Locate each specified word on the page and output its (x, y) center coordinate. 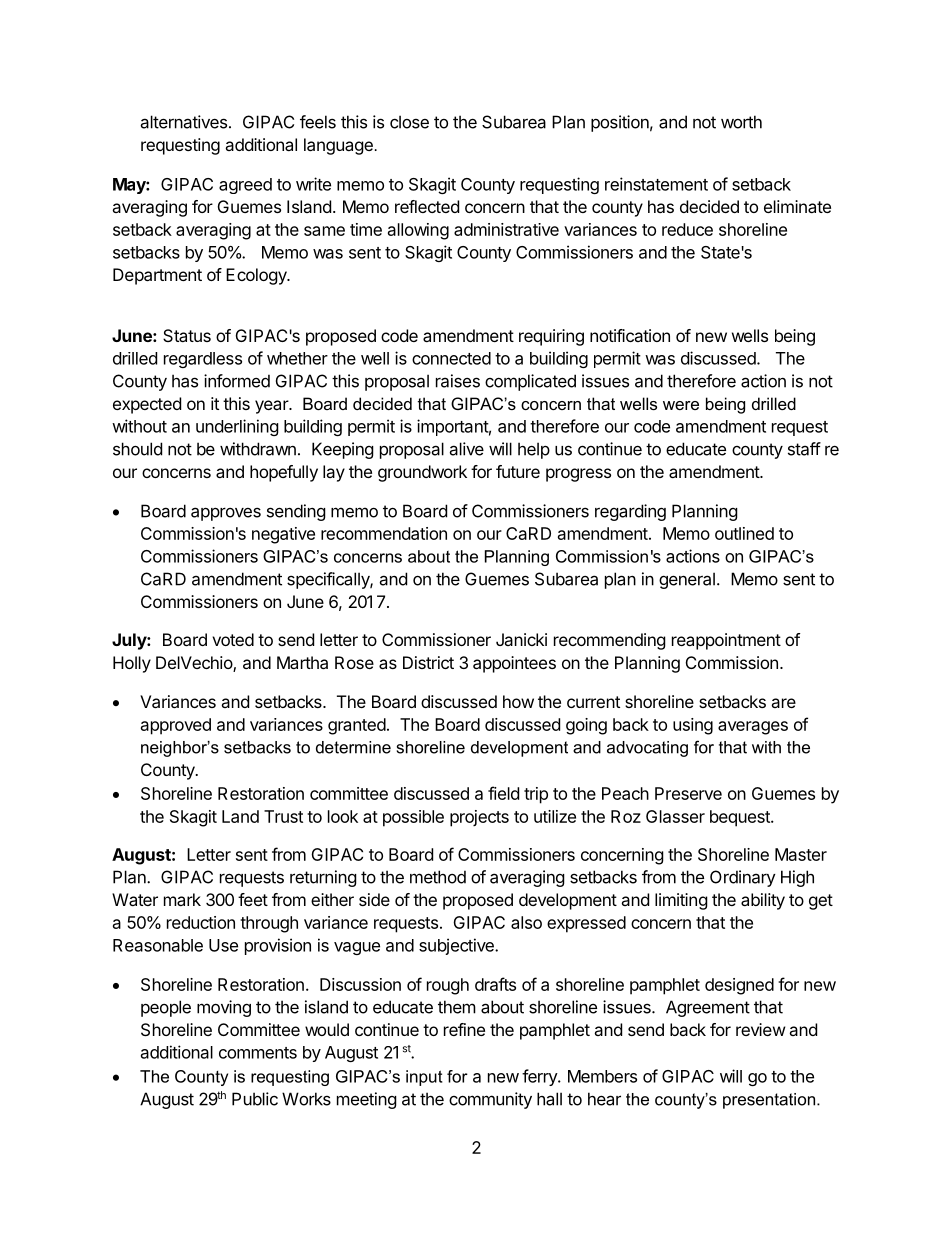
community (490, 1100)
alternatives (183, 122)
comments (258, 1053)
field (503, 793)
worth (741, 122)
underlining (237, 427)
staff (804, 449)
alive (466, 449)
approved (176, 726)
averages (753, 728)
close (409, 122)
